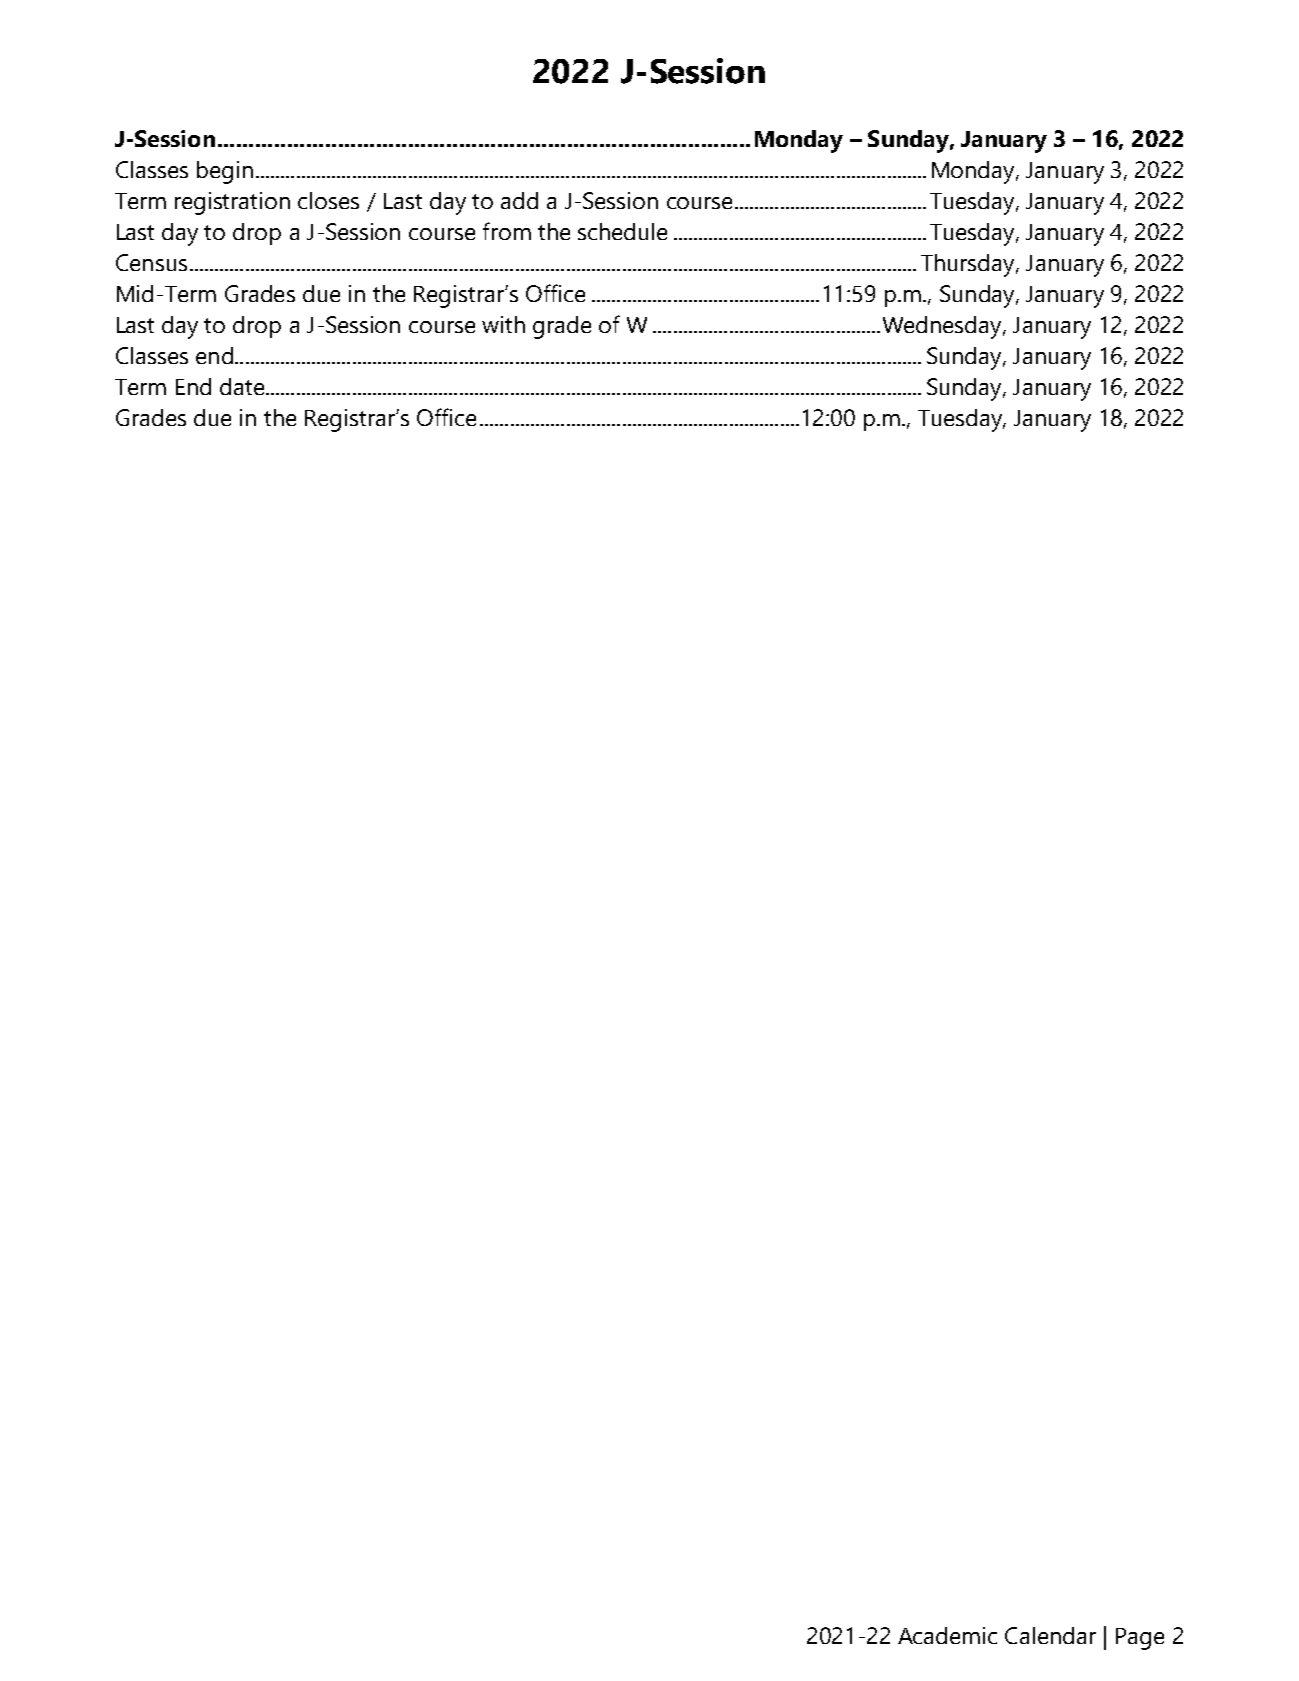 The image size is (1299, 1681). Describe the element at coordinates (947, 1635) in the screenshot. I see `Academic` at that location.
